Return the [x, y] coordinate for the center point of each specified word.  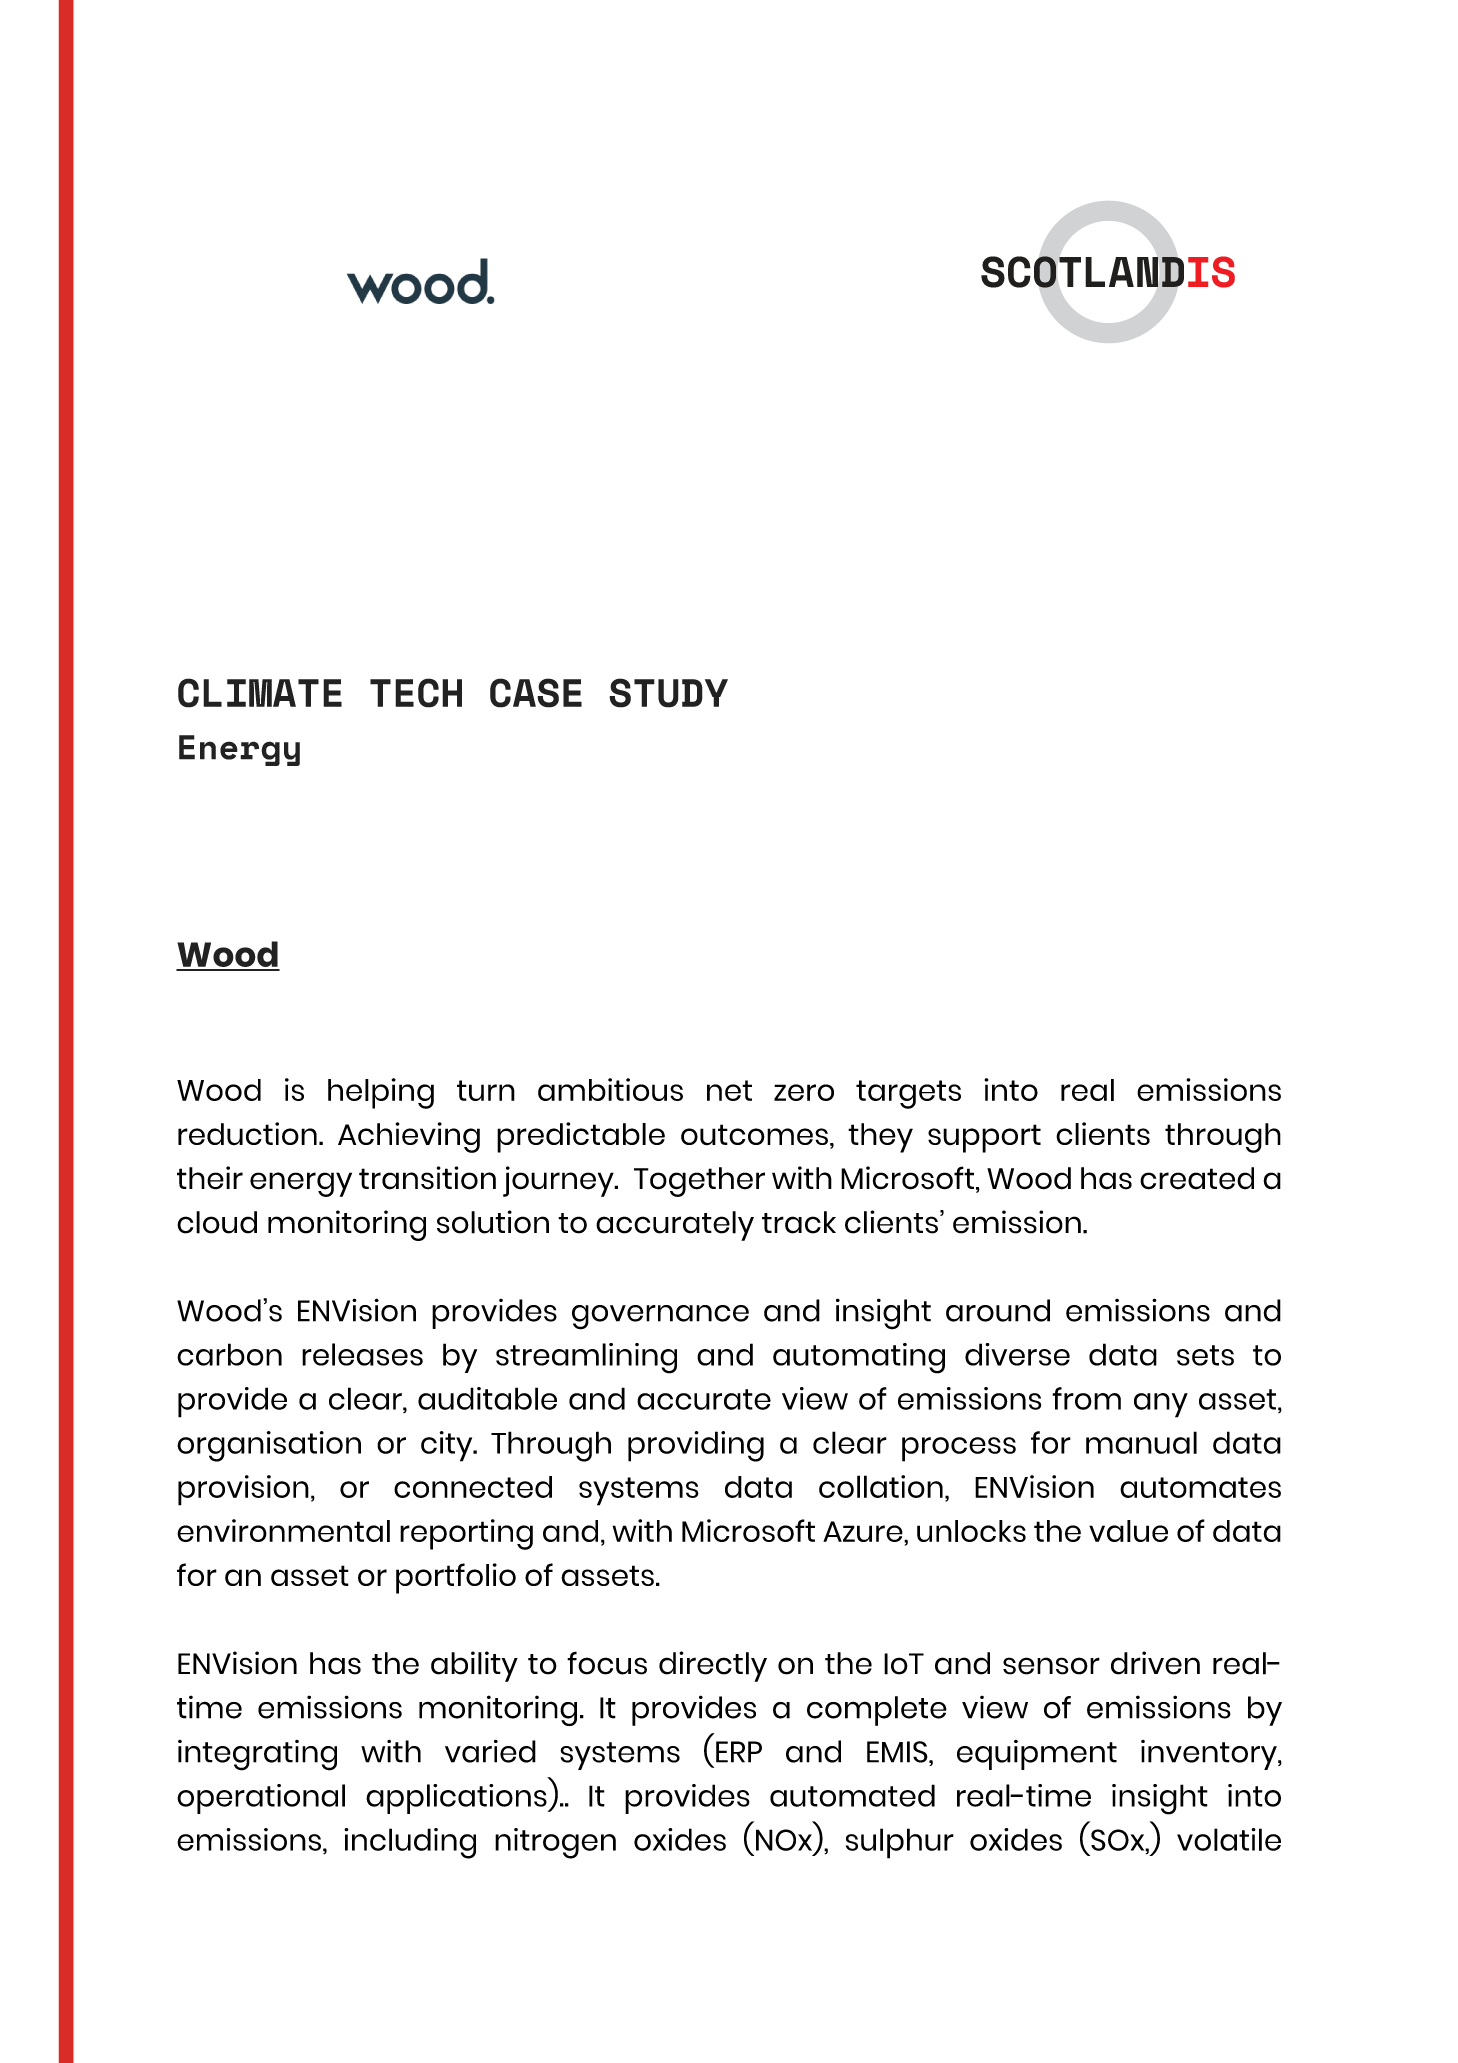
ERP [739, 1752]
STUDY [668, 693]
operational [261, 1799]
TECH [416, 693]
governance [660, 1317]
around [998, 1310]
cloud [217, 1222]
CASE [536, 693]
